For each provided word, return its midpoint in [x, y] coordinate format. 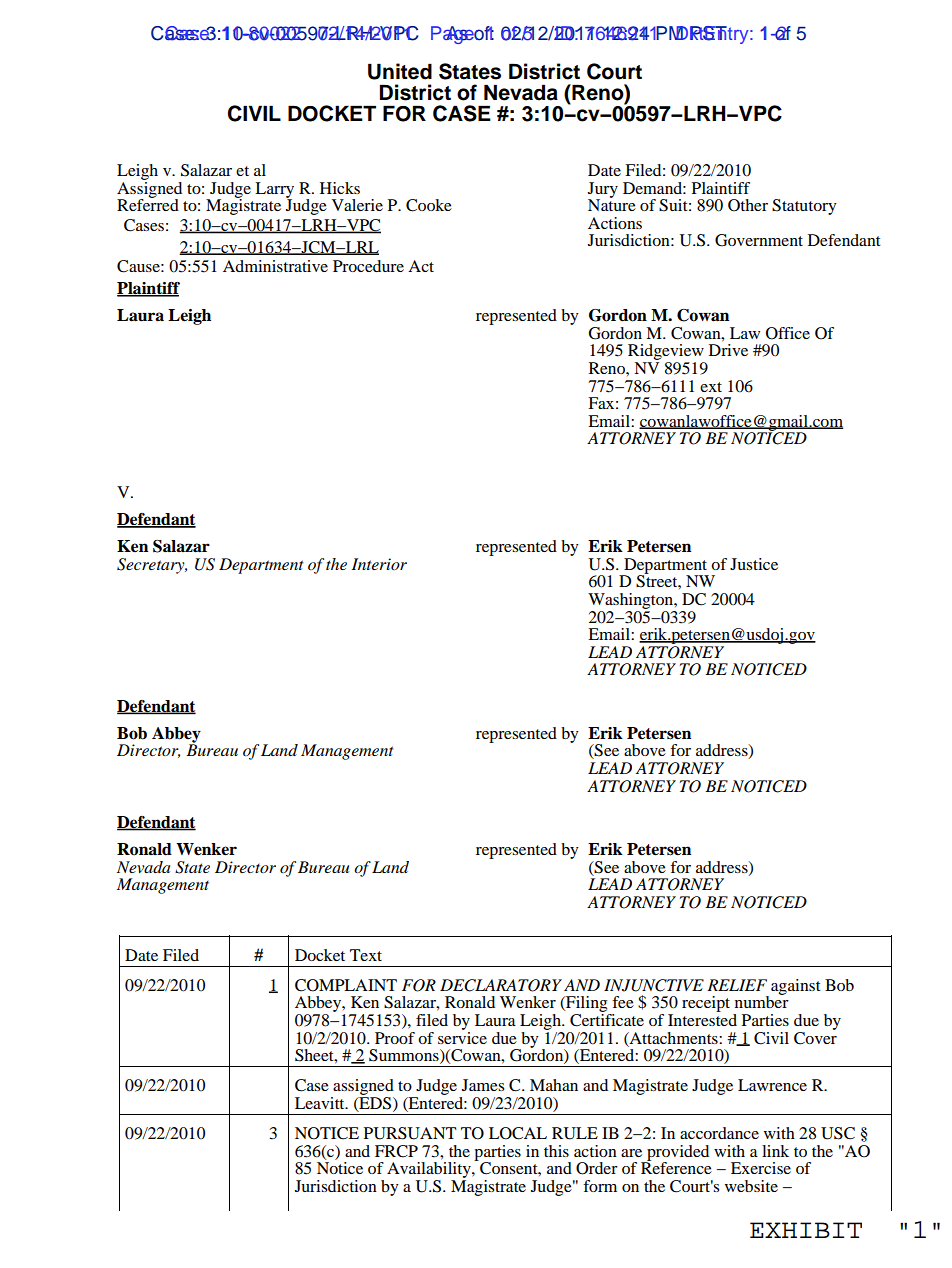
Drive [728, 350]
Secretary [152, 566]
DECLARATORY [501, 985]
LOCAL [518, 1133]
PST [709, 33]
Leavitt [321, 1103]
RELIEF [737, 985]
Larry [274, 191]
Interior [379, 564]
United [400, 71]
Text [366, 955]
